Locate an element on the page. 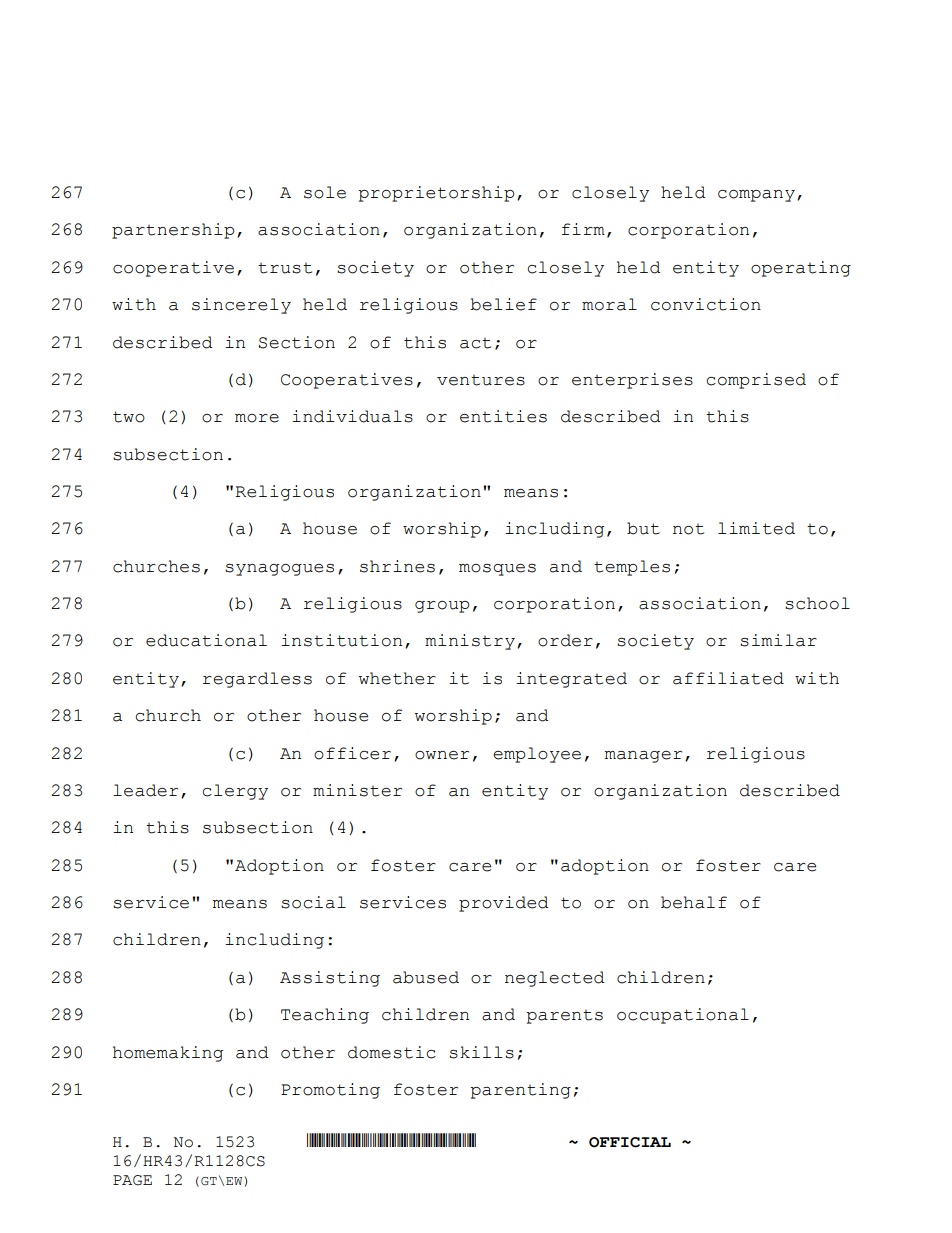 This page has height=1233, width=952. company is located at coordinates (756, 196).
